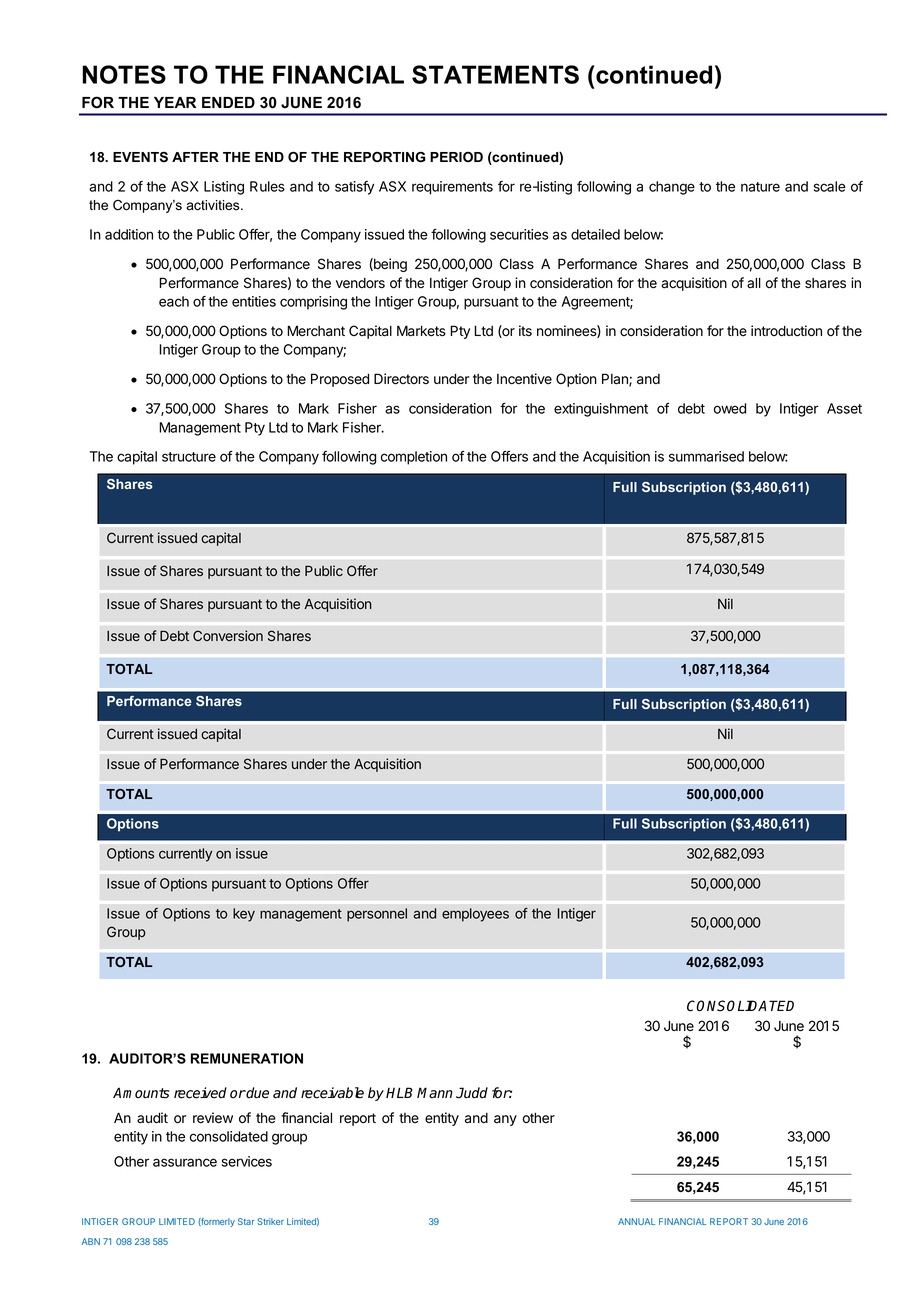 This screenshot has height=1308, width=924. What do you see at coordinates (760, 187) in the screenshot?
I see `nature` at bounding box center [760, 187].
